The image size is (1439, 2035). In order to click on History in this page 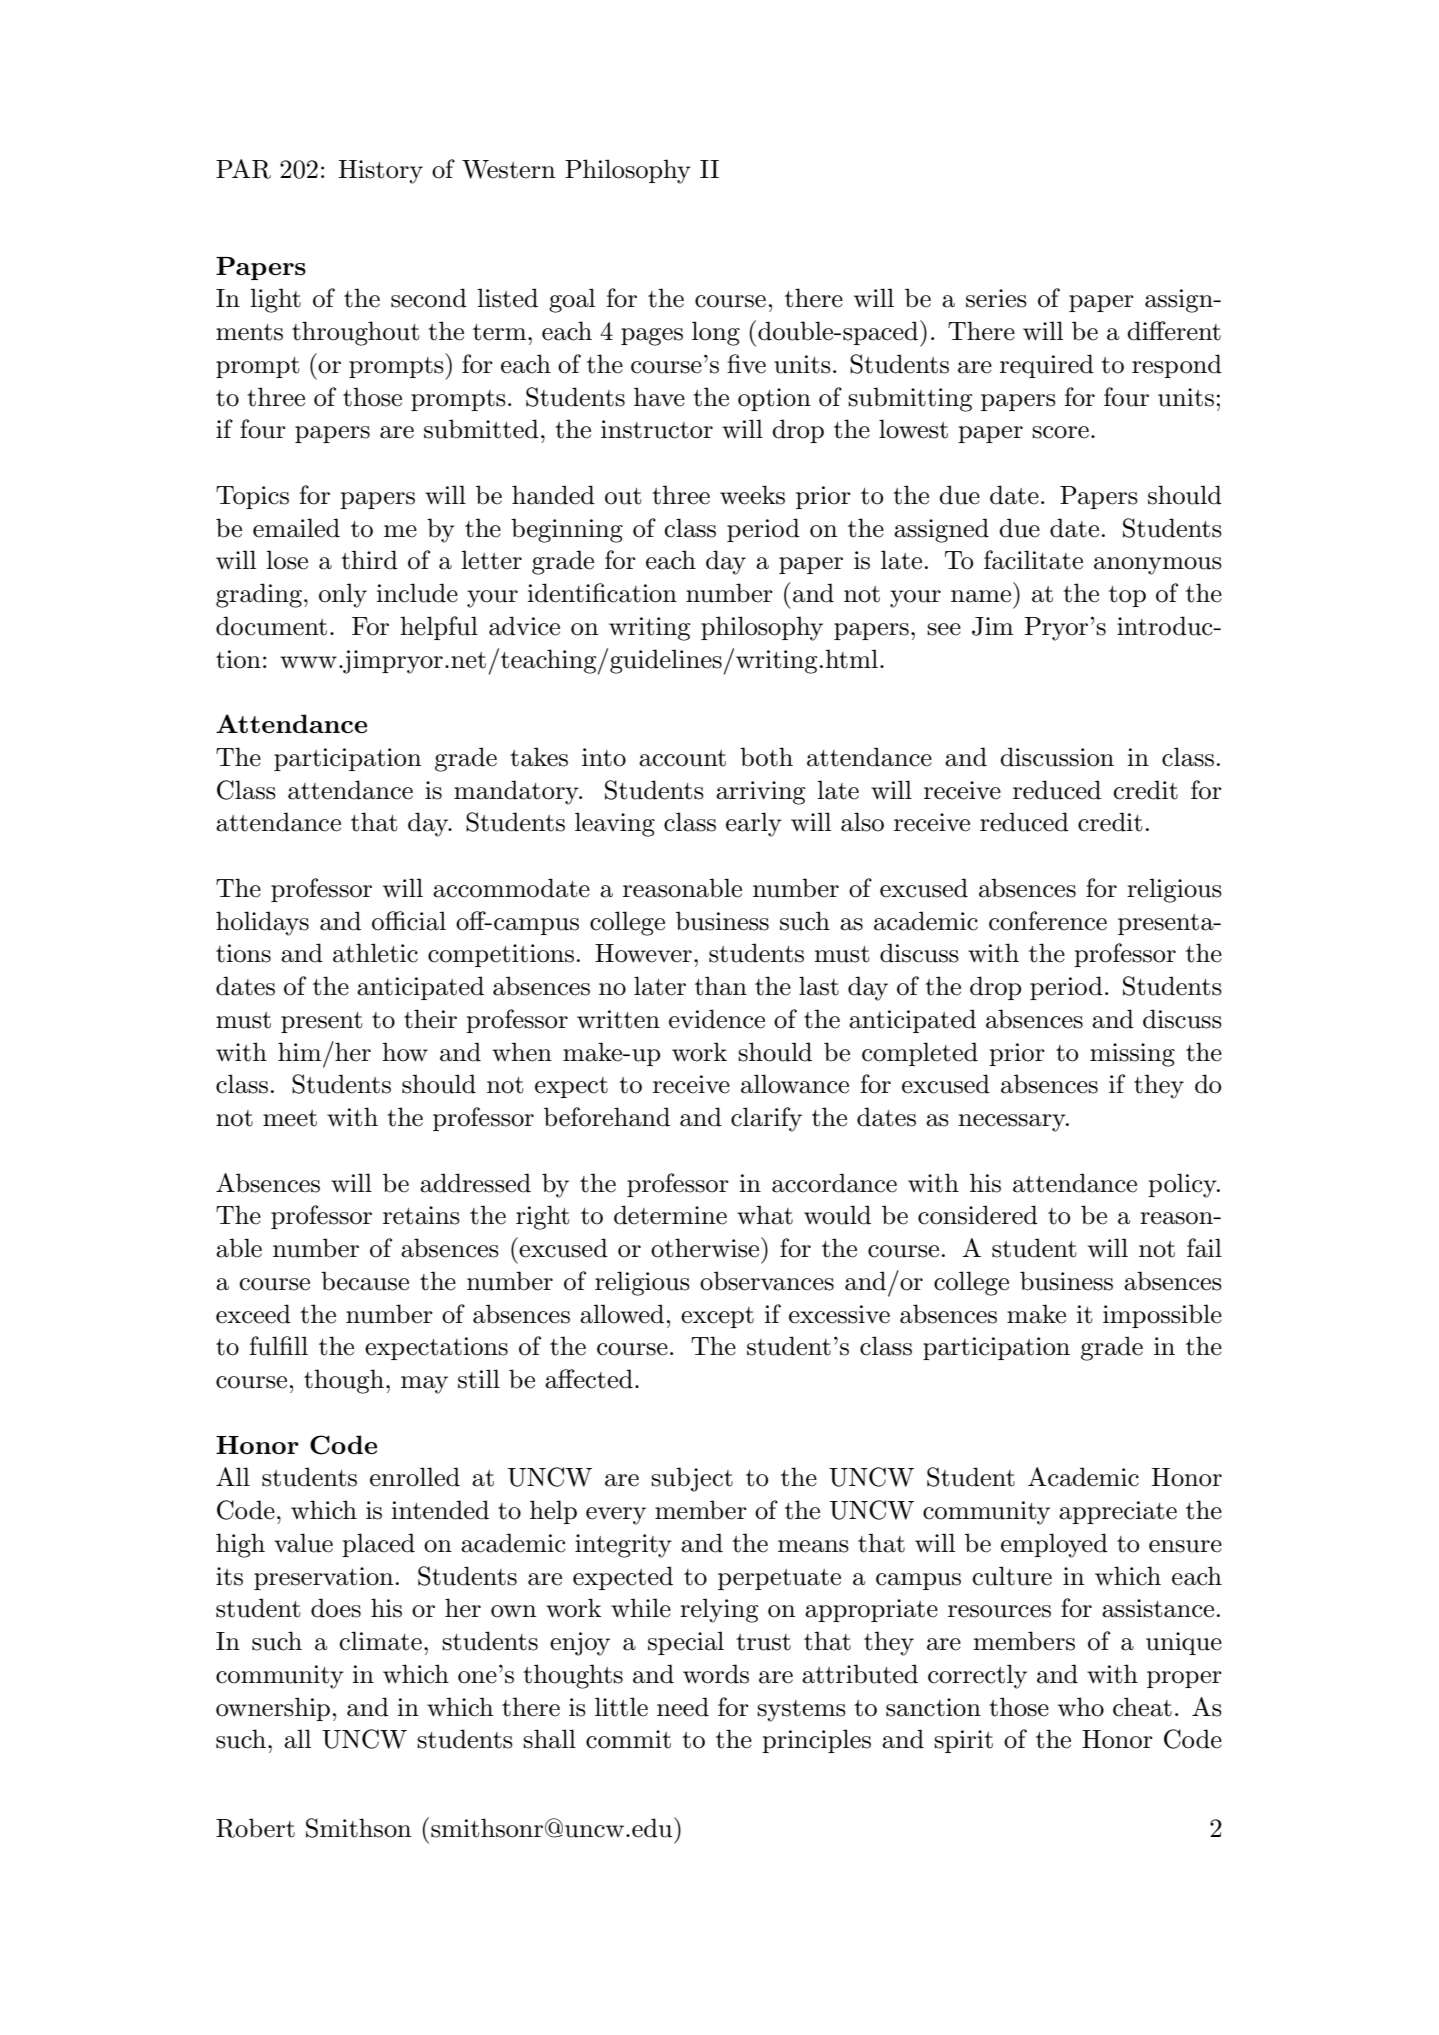, I will do `click(381, 172)`.
